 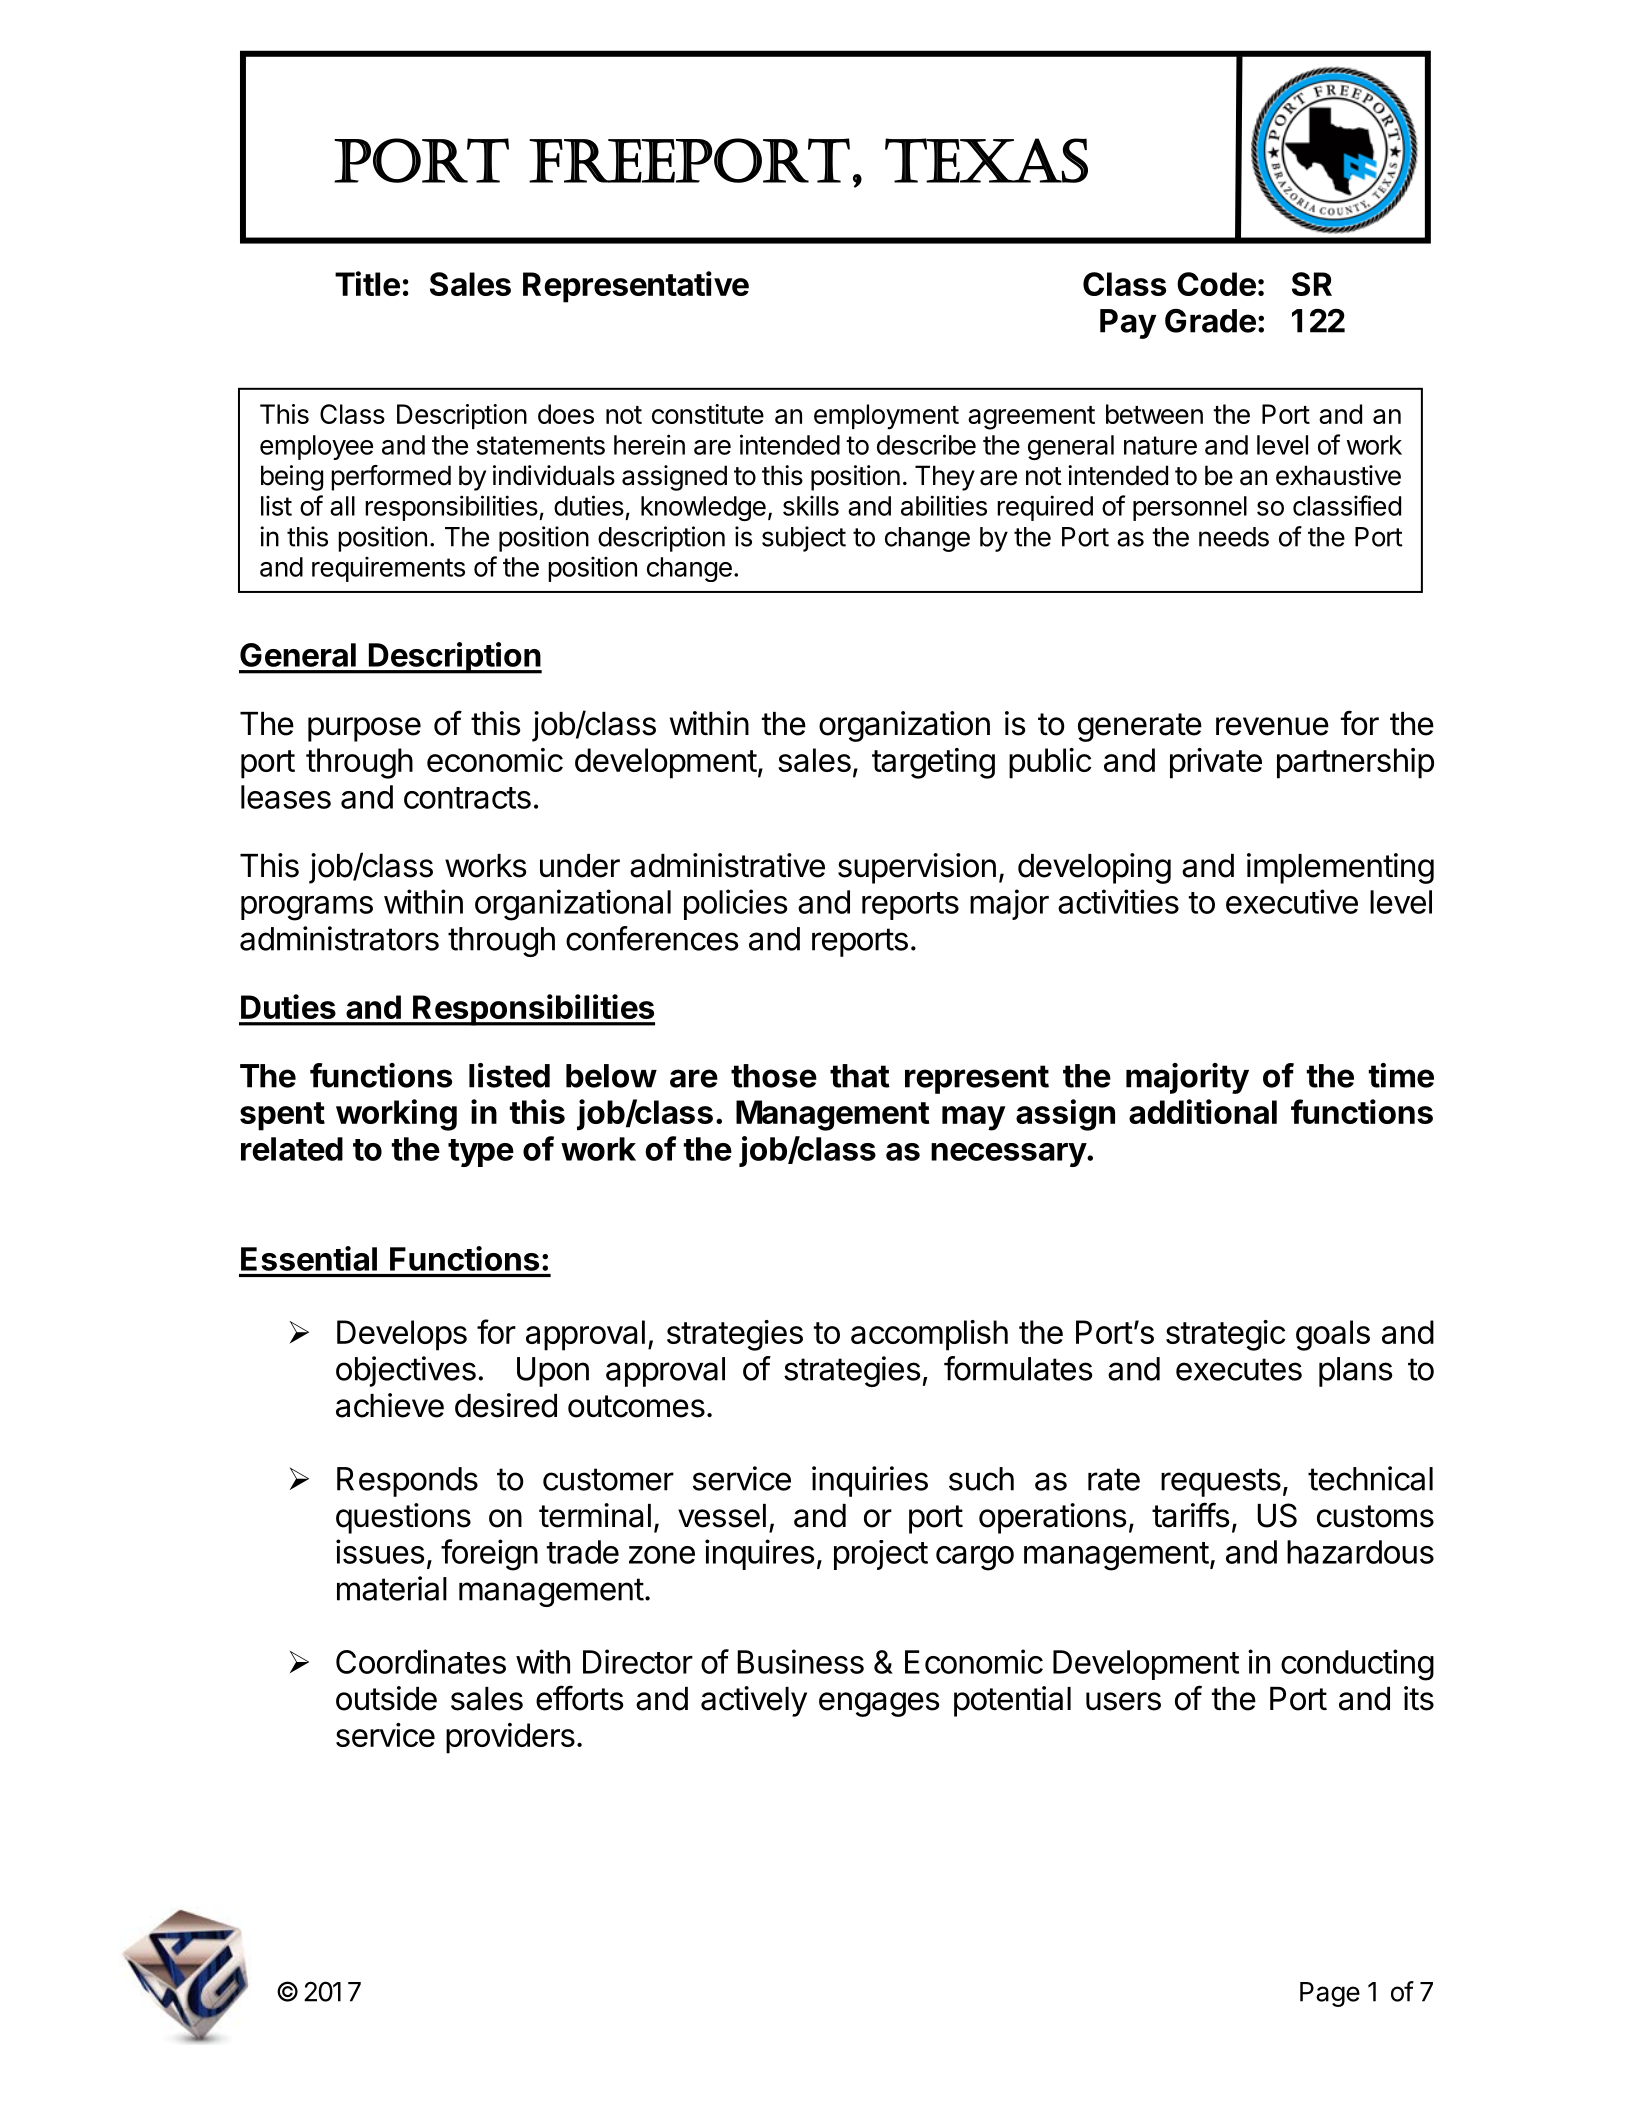 I want to click on Texas, so click(x=986, y=160).
